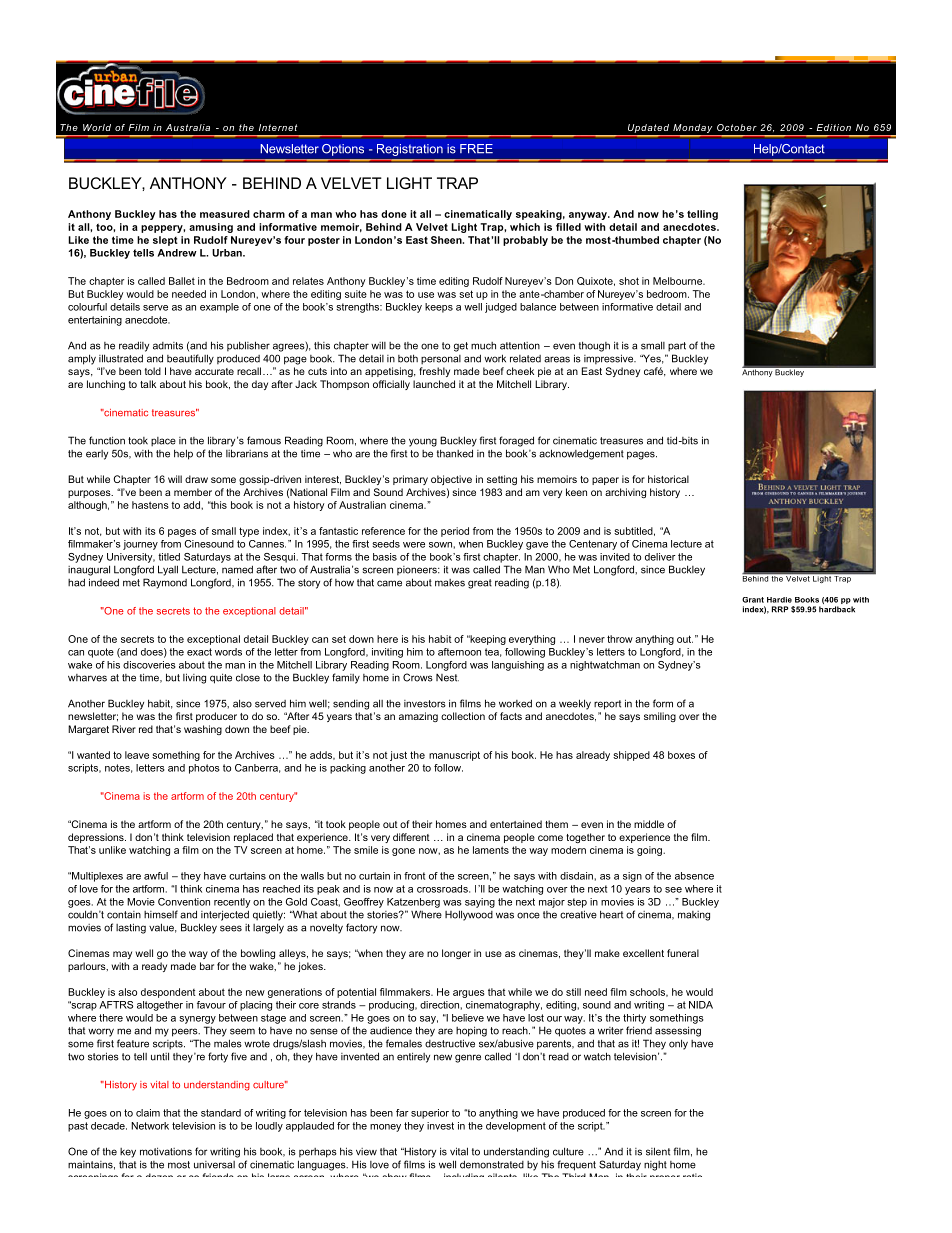  Describe the element at coordinates (476, 148) in the screenshot. I see `FREE` at that location.
